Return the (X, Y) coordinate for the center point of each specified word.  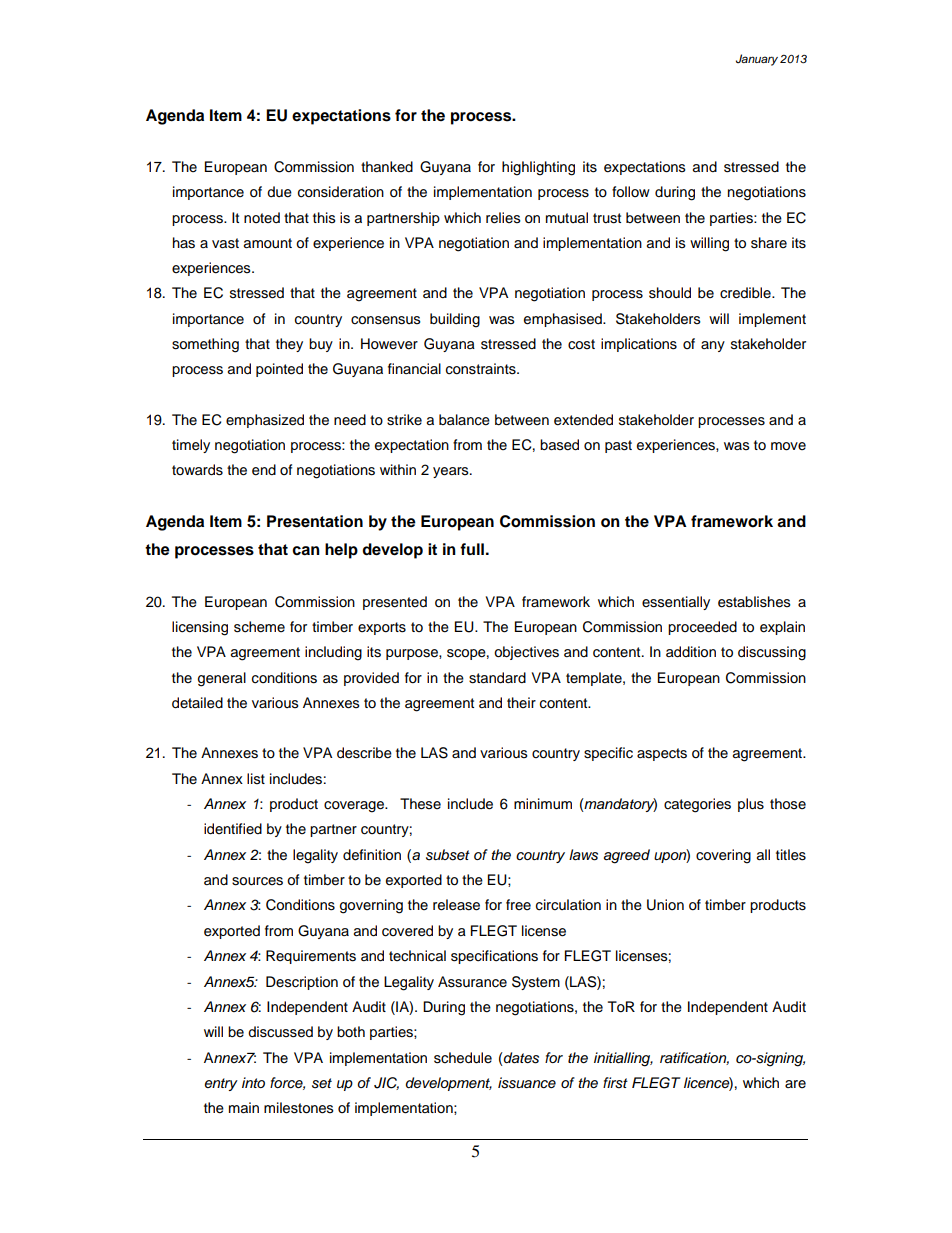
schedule (463, 1058)
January (757, 60)
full (472, 549)
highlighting (538, 168)
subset (448, 855)
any (713, 346)
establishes (754, 602)
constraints (482, 369)
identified (233, 829)
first (615, 1083)
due (279, 192)
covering (723, 856)
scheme (259, 627)
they (289, 345)
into (253, 1082)
